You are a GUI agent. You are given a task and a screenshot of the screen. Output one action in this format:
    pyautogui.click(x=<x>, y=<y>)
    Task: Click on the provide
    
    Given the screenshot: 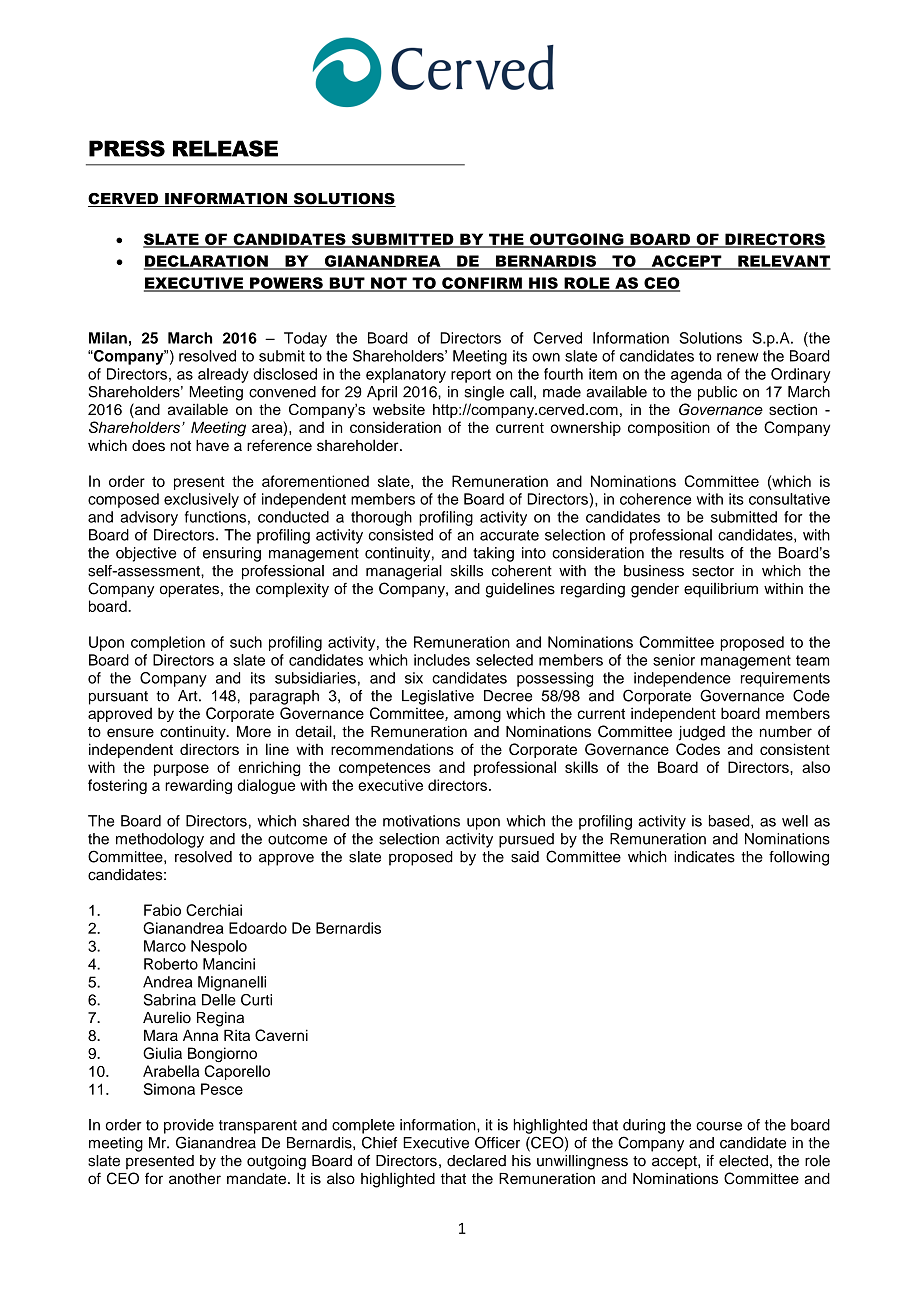 What is the action you would take?
    pyautogui.click(x=189, y=1126)
